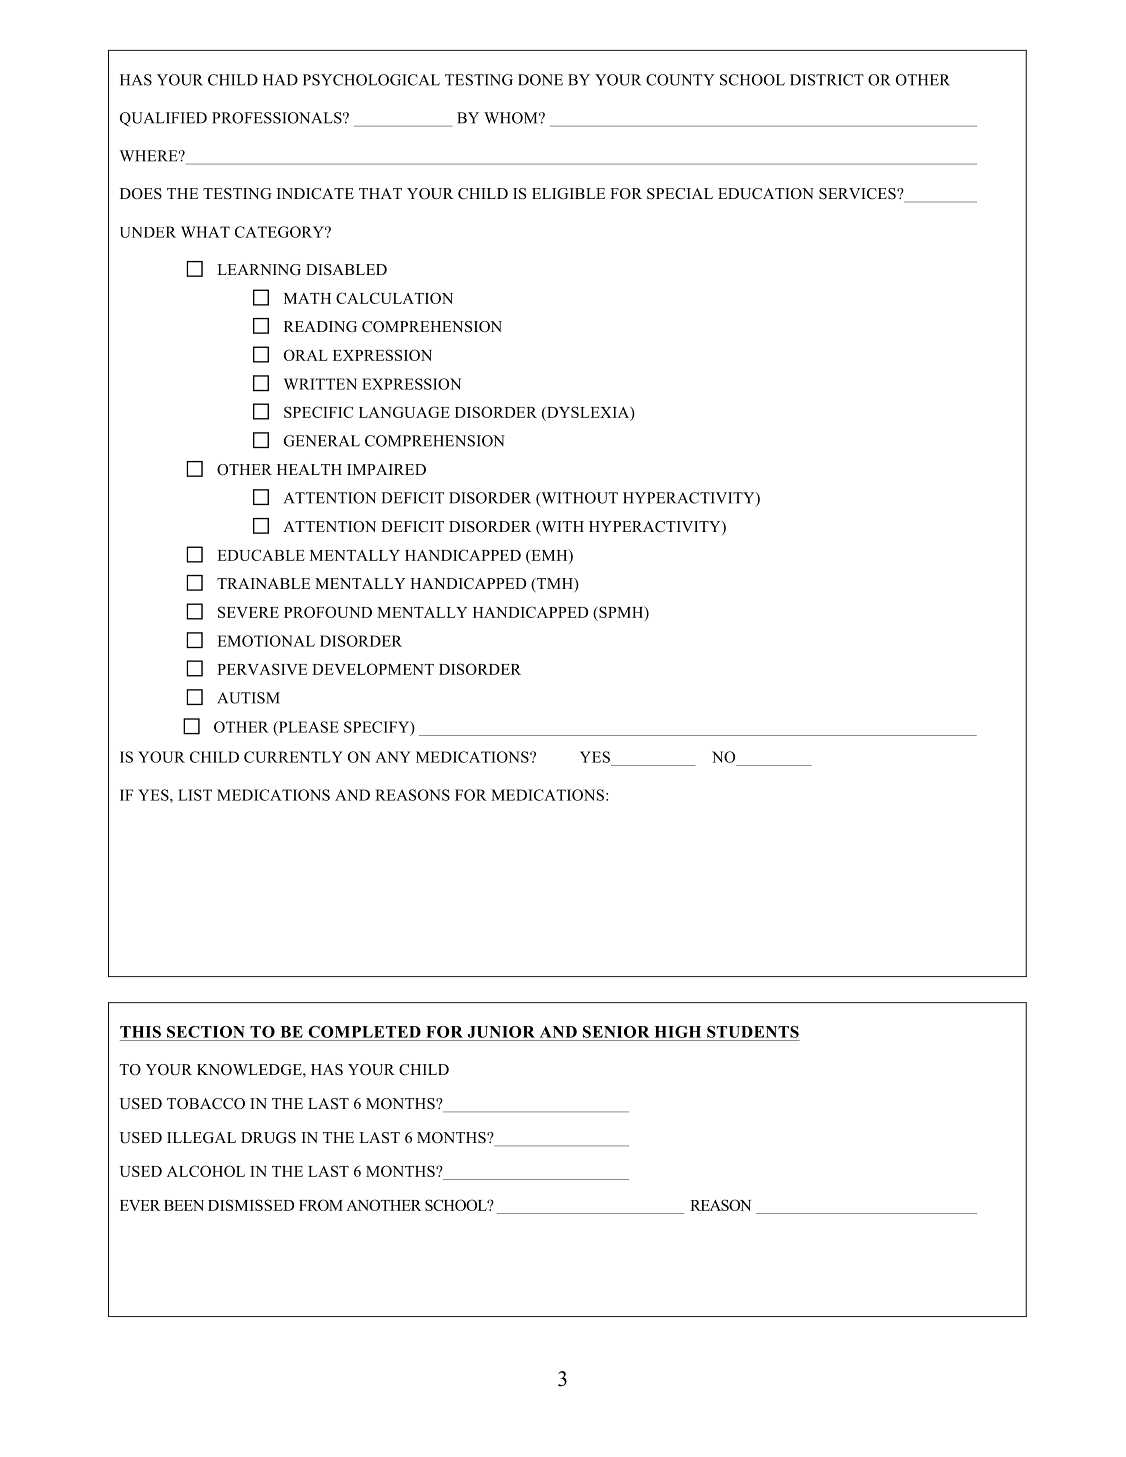 The height and width of the image is (1457, 1126). I want to click on LANGUAGE, so click(404, 412).
